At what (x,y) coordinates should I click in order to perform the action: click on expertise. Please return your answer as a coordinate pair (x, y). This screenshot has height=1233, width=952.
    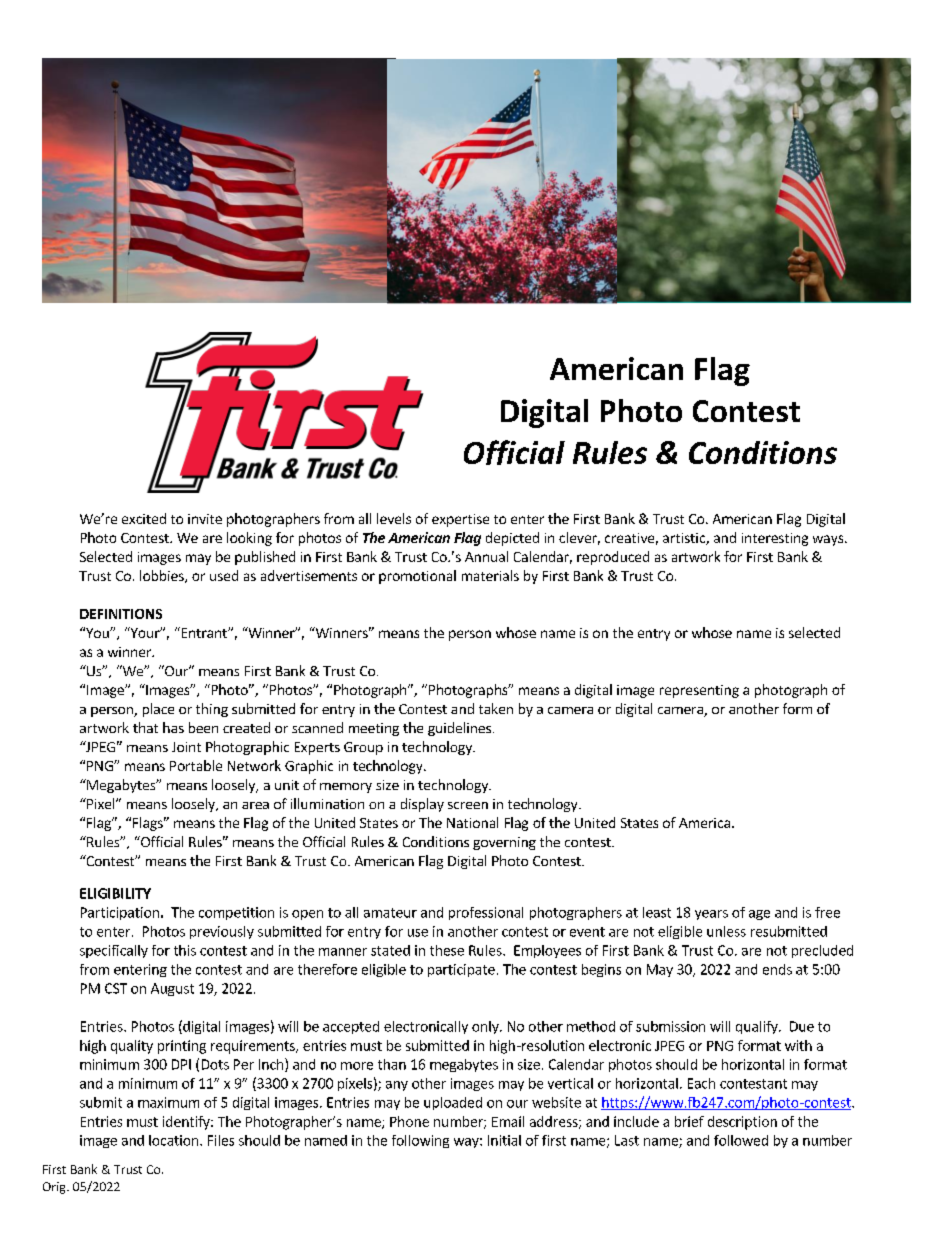
    Looking at the image, I should click on (460, 520).
